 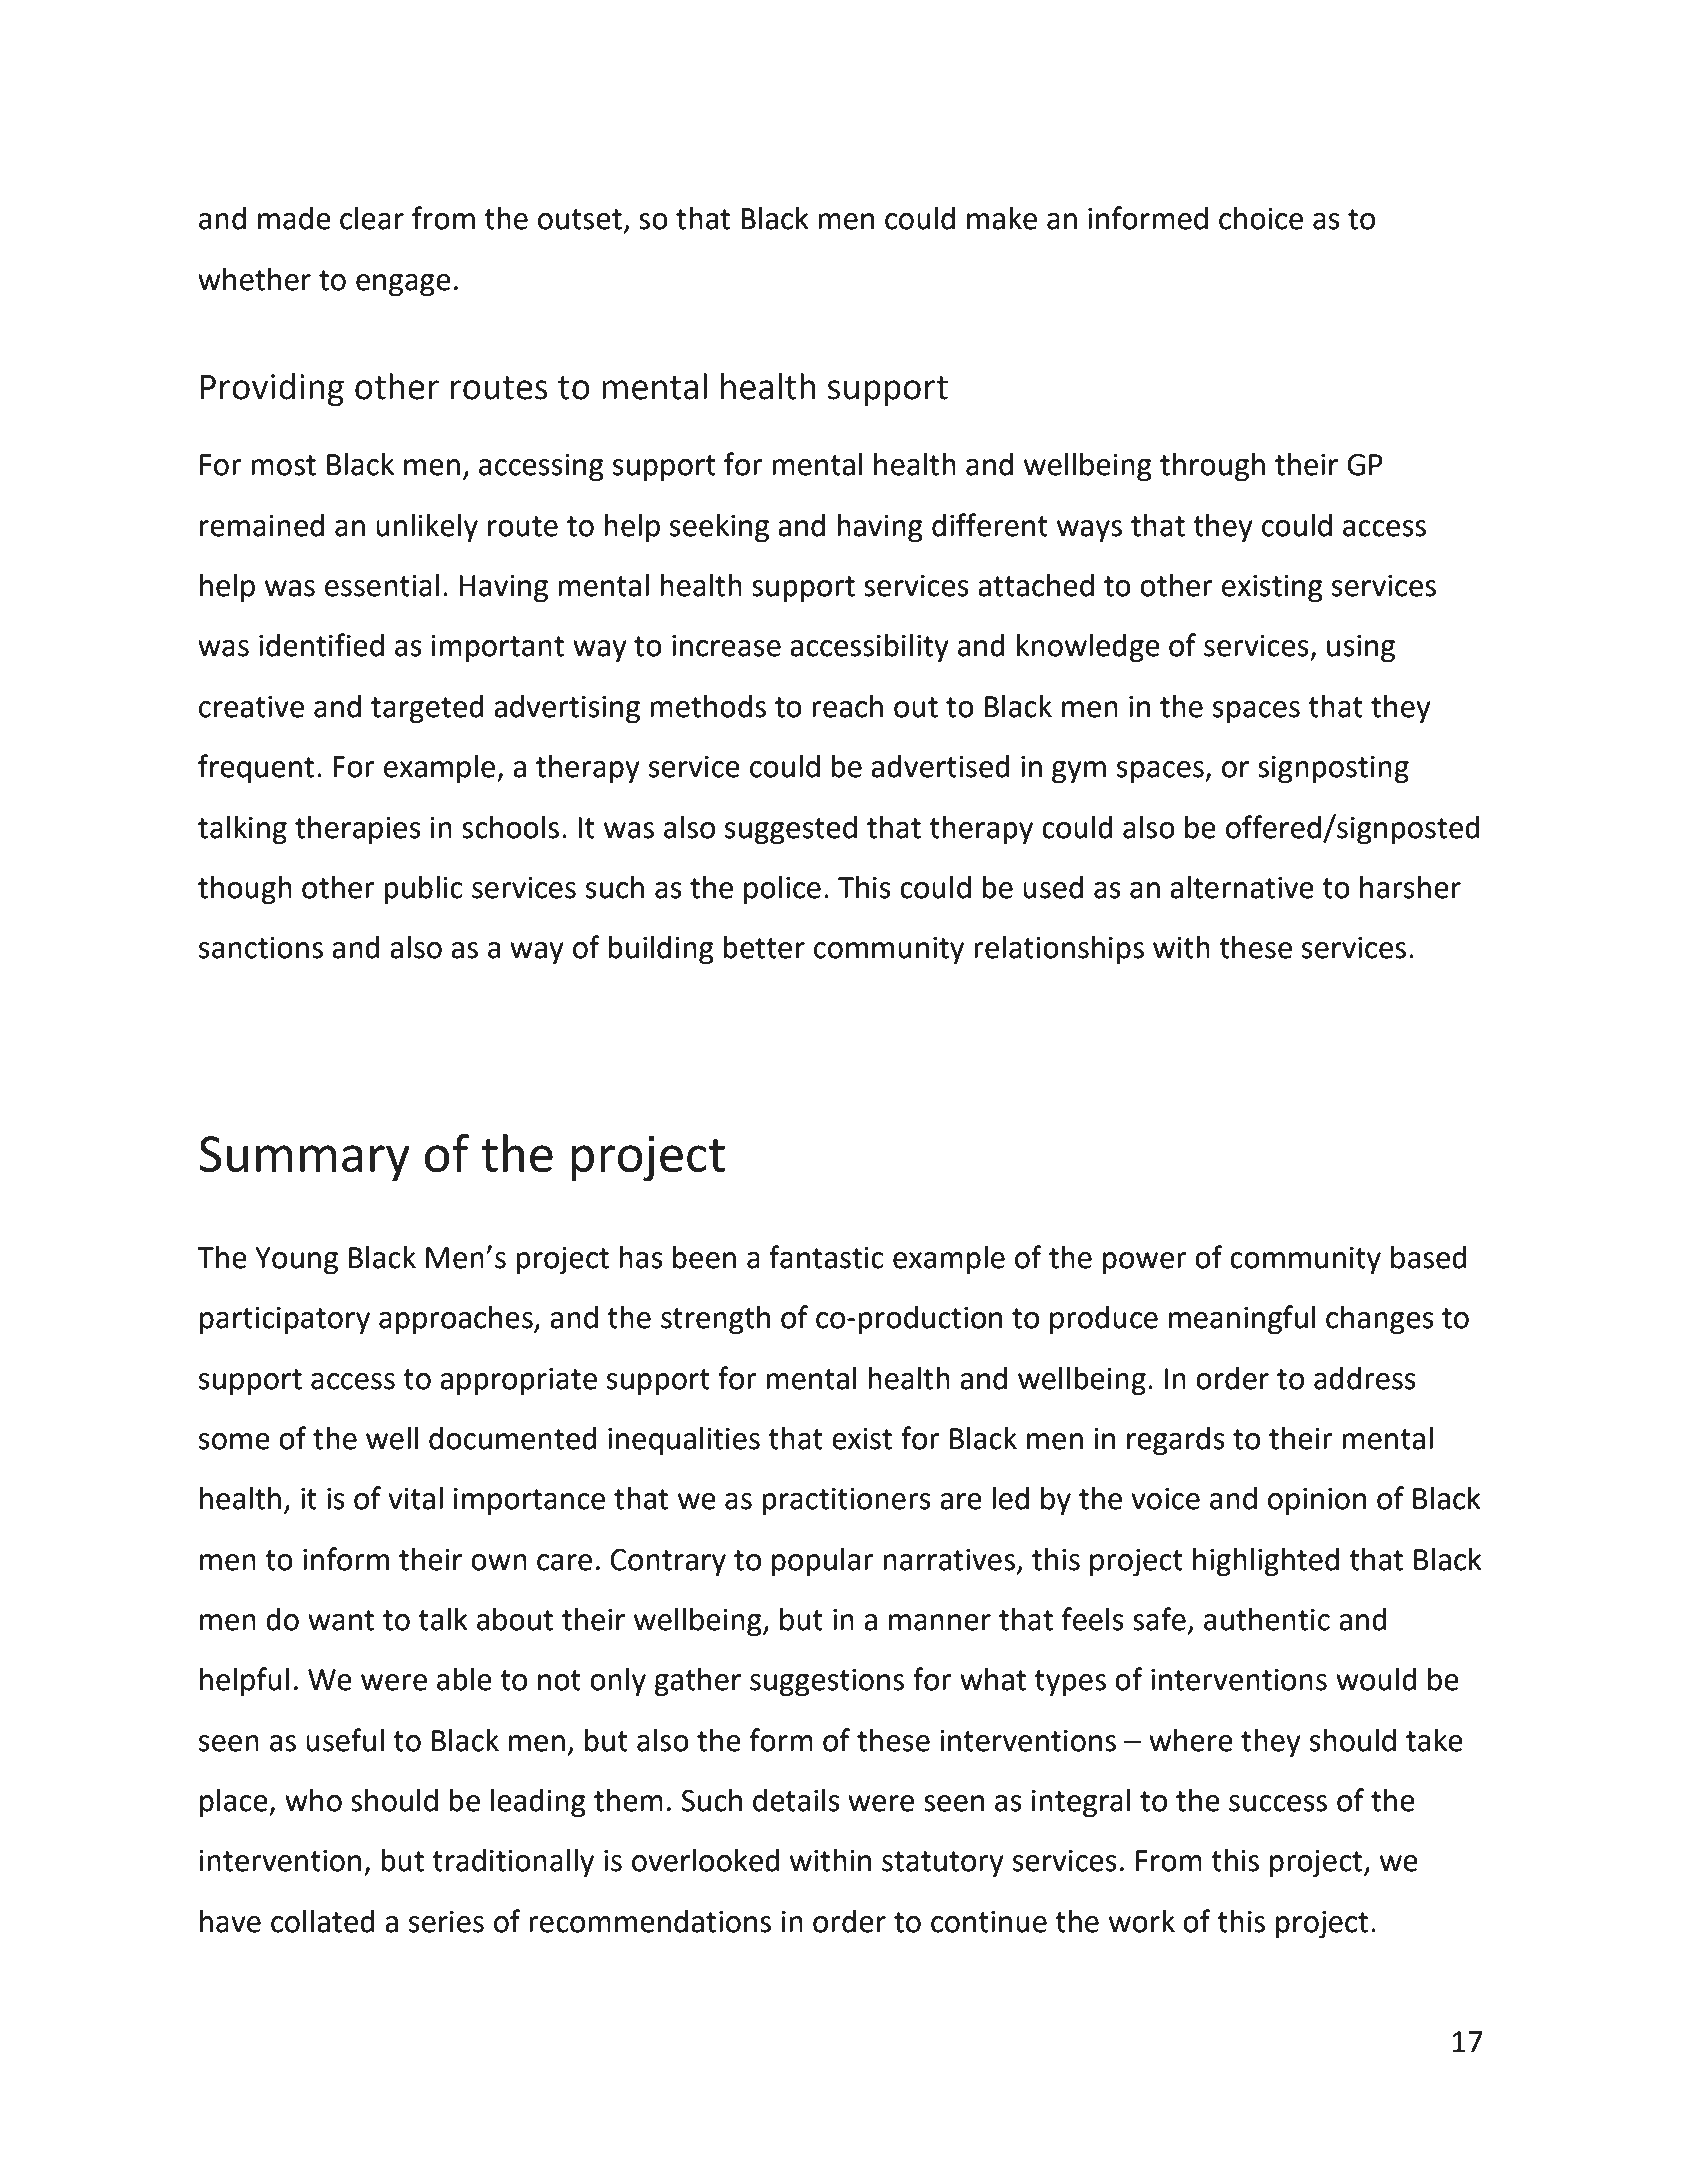 What do you see at coordinates (1242, 1320) in the page?
I see `meaningful` at bounding box center [1242, 1320].
